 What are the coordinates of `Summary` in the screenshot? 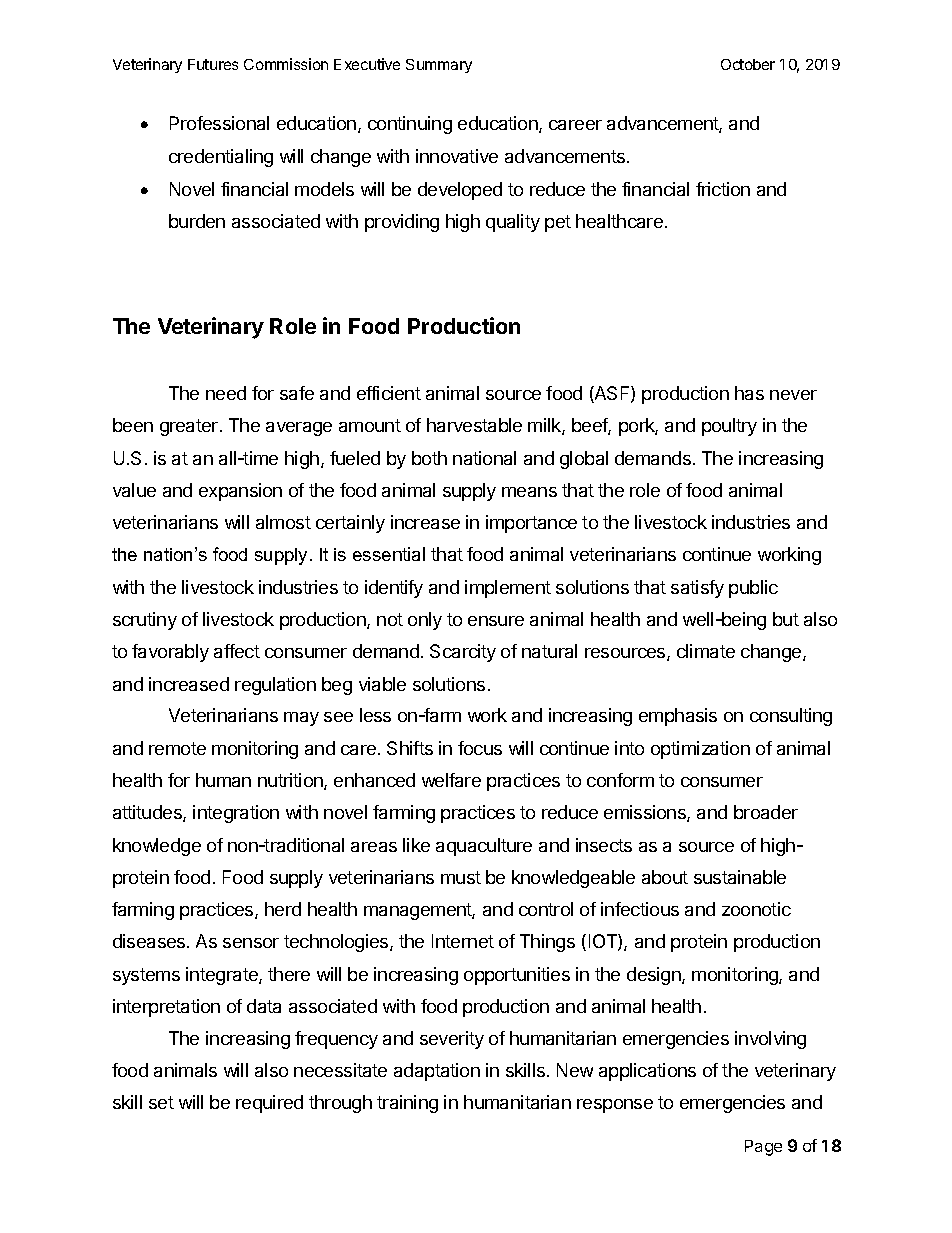 It's located at (439, 66).
